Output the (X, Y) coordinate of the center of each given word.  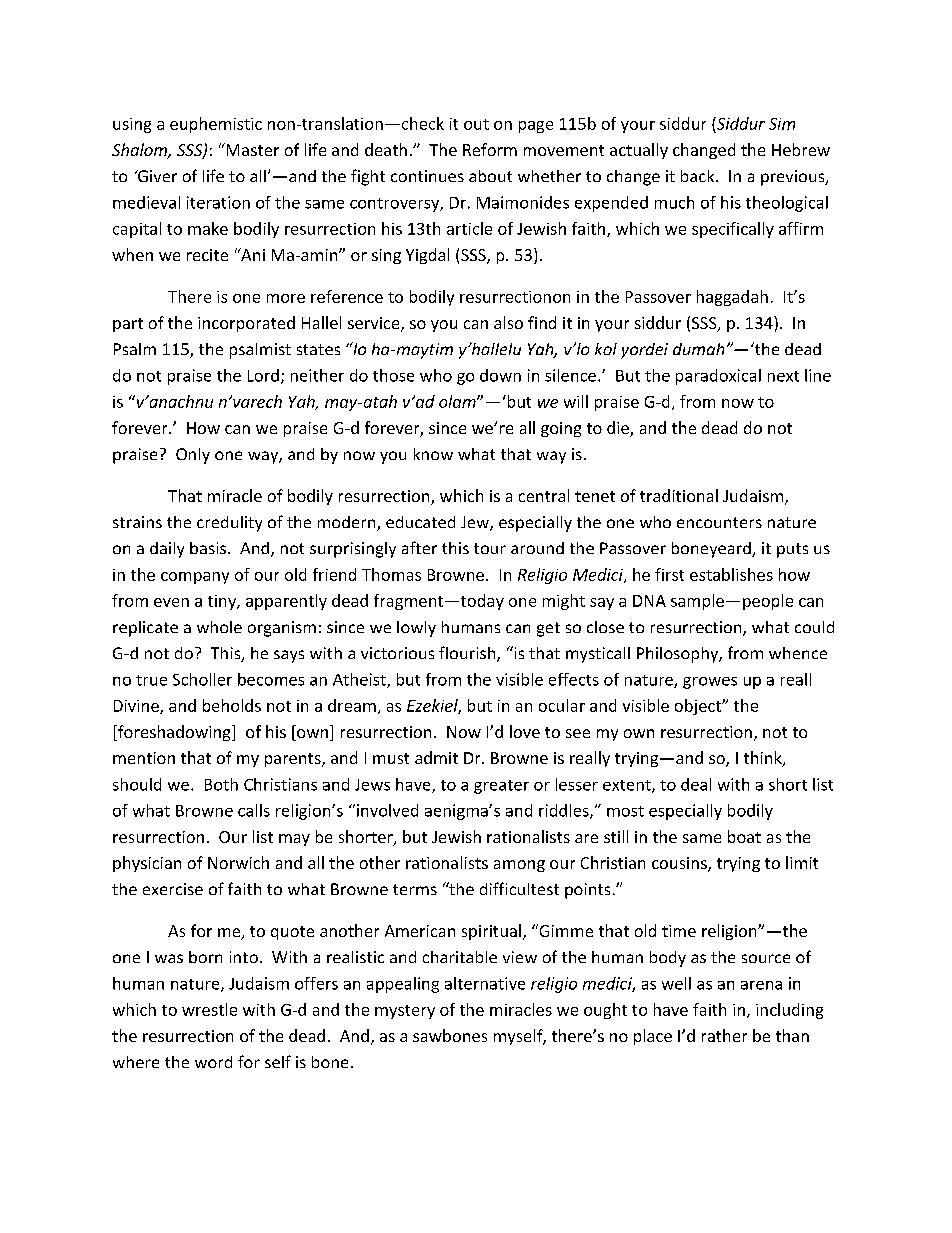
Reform (490, 149)
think (764, 759)
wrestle (209, 1009)
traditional (679, 495)
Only (193, 456)
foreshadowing (174, 733)
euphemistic (216, 125)
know (433, 454)
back (699, 176)
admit (436, 757)
